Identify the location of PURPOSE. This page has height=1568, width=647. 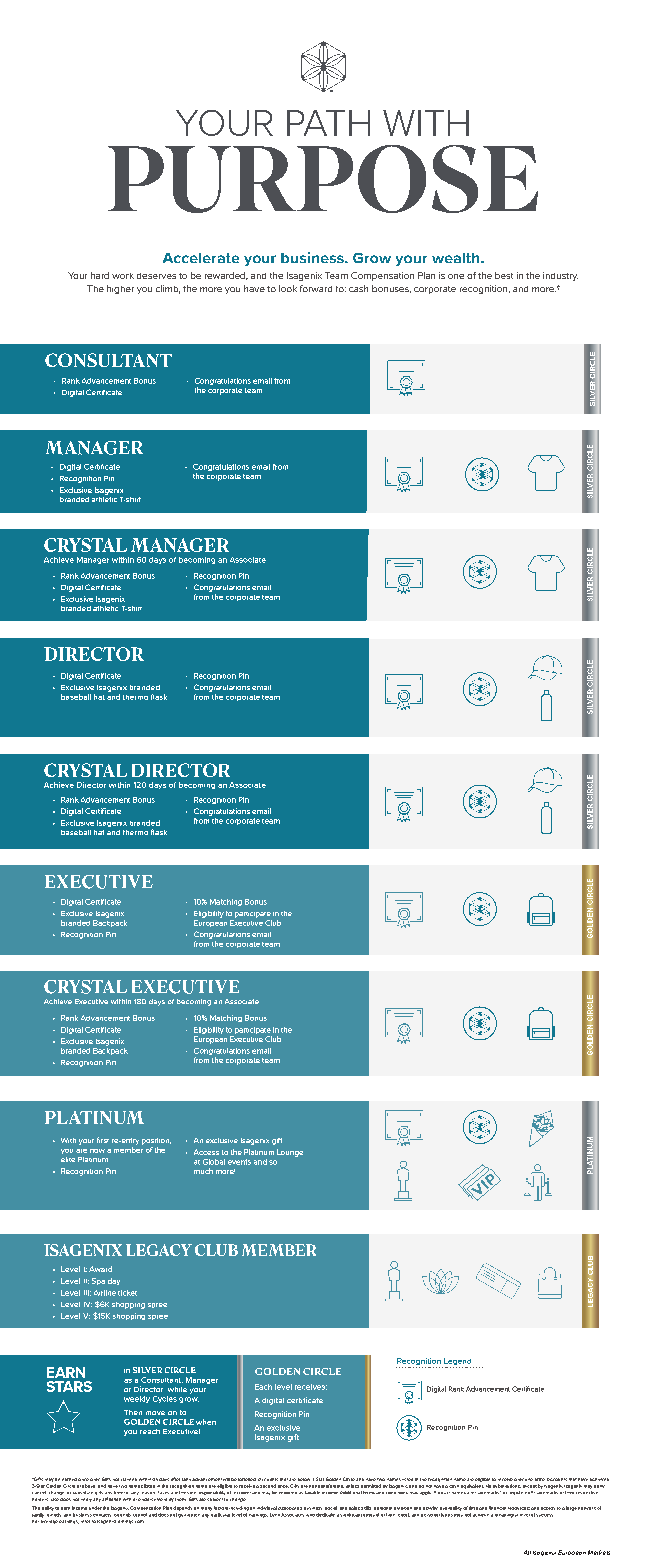
(323, 179).
